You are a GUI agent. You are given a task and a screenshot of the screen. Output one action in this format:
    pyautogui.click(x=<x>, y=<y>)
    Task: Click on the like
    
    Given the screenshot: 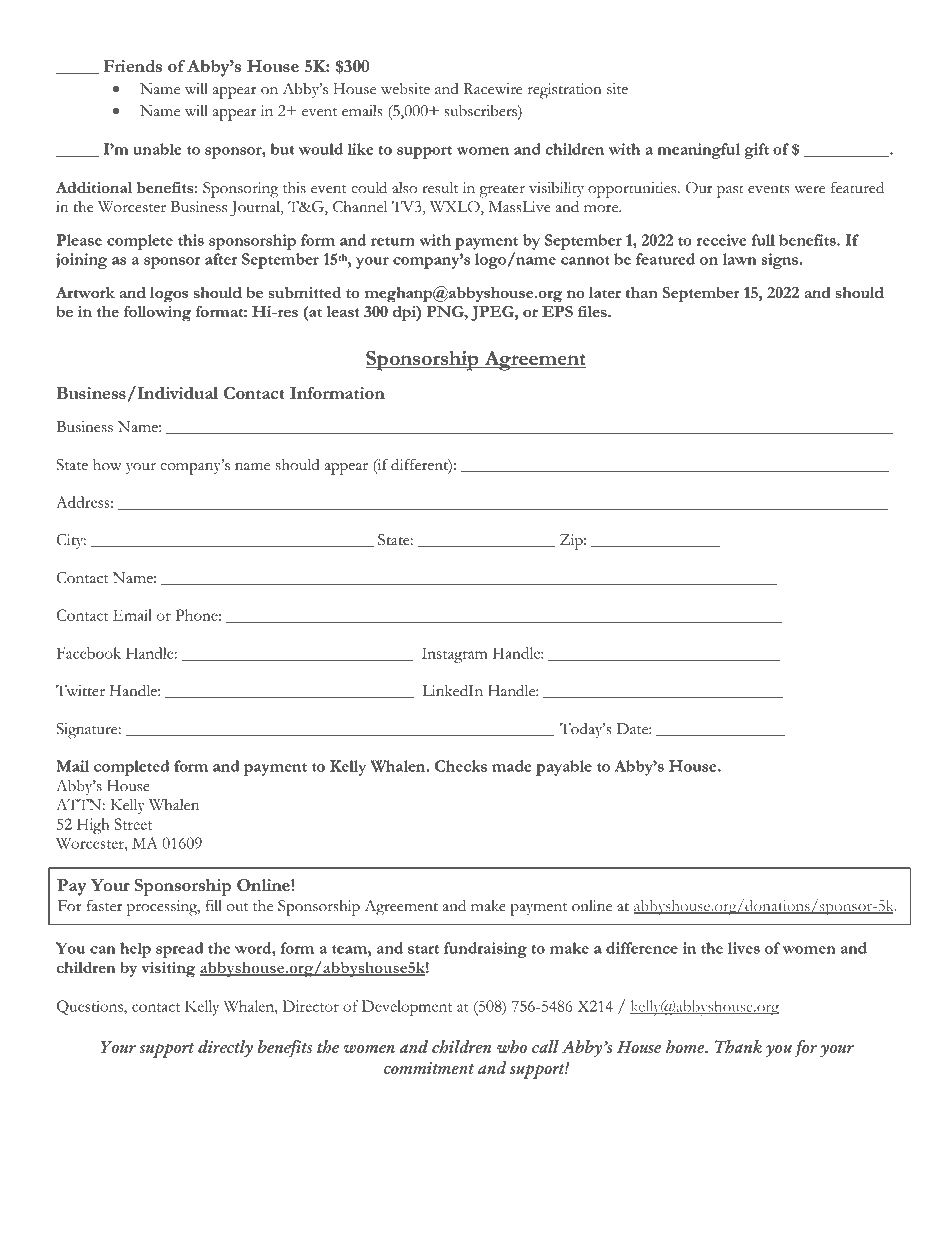 What is the action you would take?
    pyautogui.click(x=360, y=149)
